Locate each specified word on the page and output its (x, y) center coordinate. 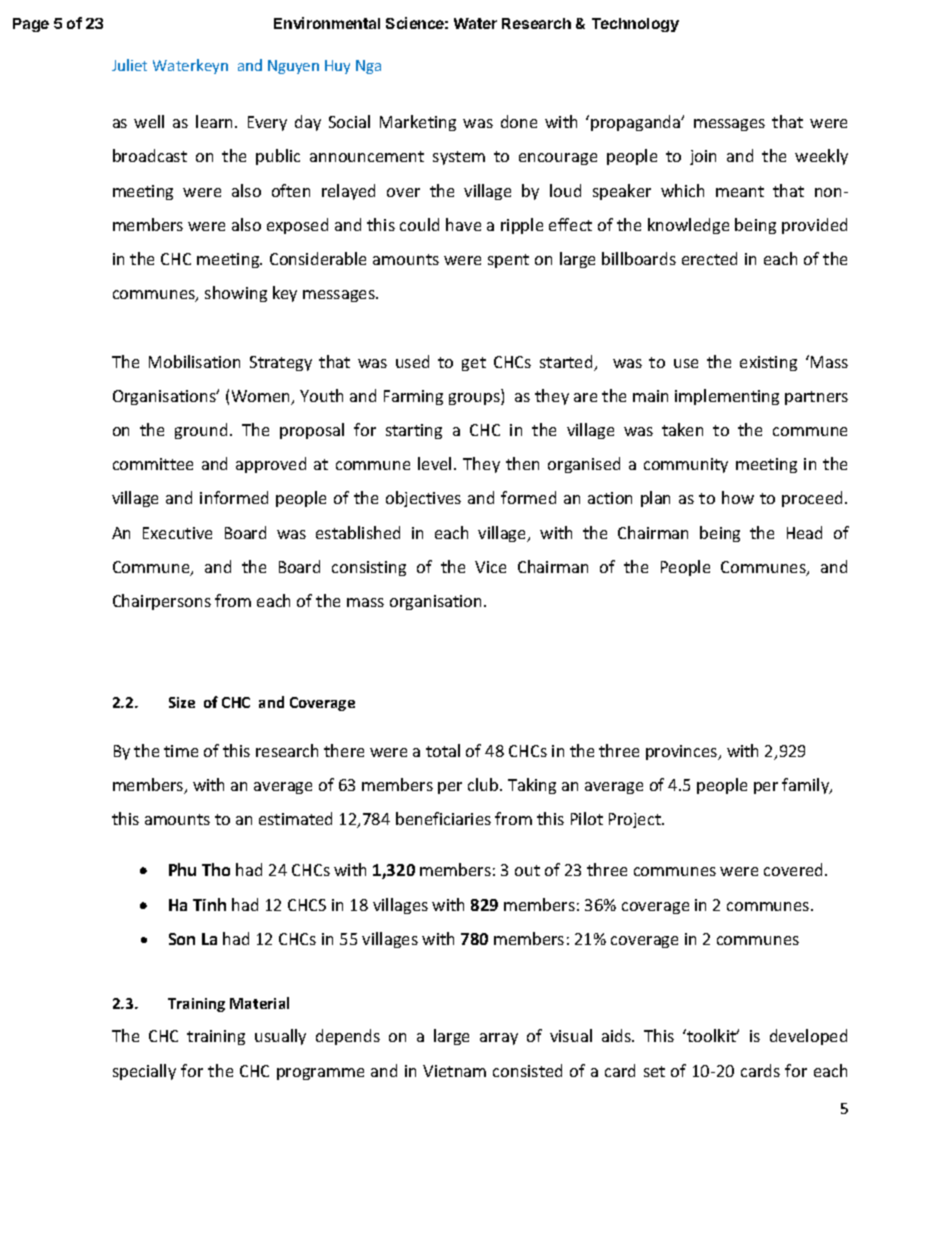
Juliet (129, 65)
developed (808, 1037)
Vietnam (454, 1071)
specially (144, 1072)
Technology (635, 25)
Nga (368, 67)
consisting (369, 568)
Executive (177, 533)
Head (804, 532)
